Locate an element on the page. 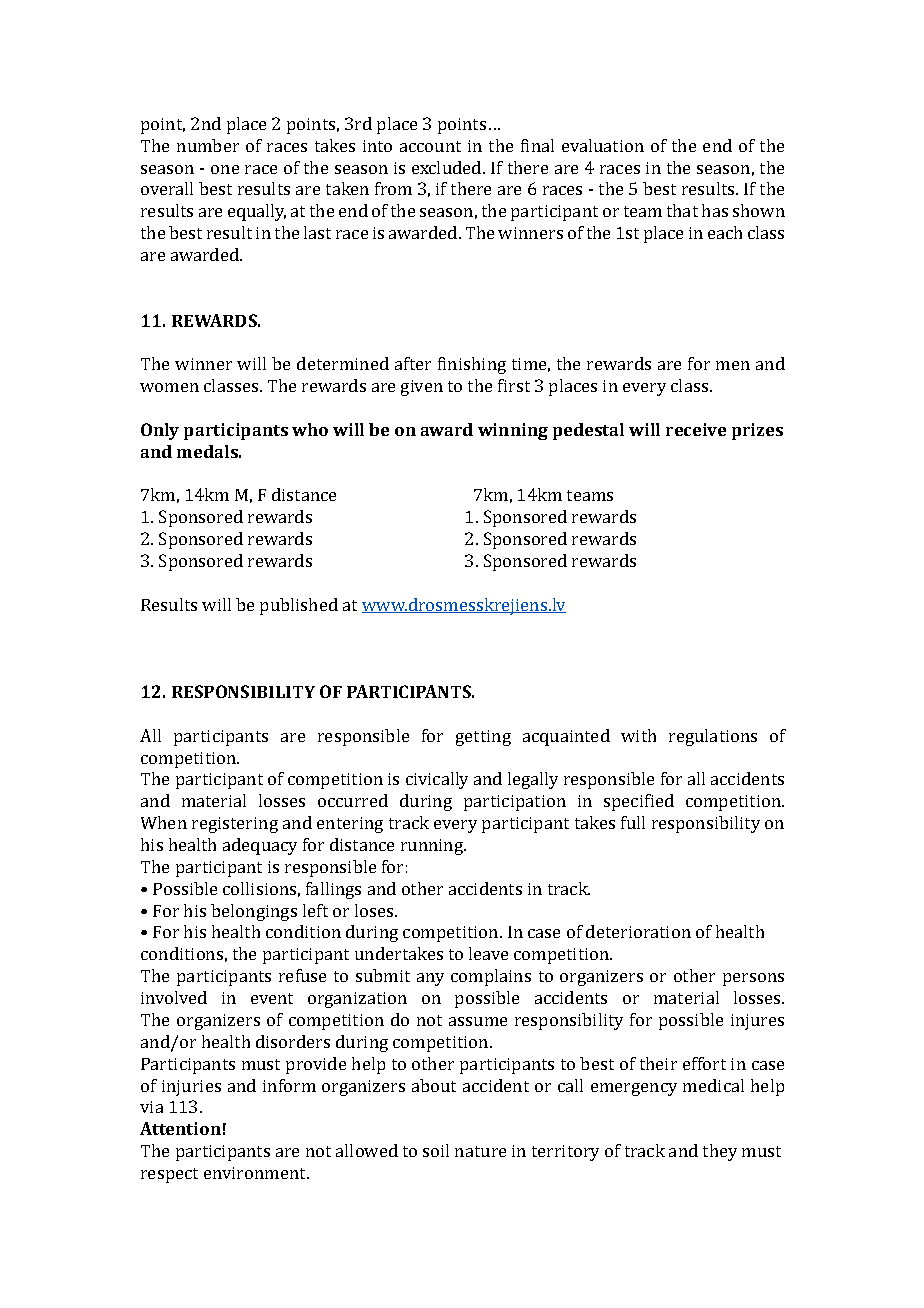 The image size is (924, 1308). one is located at coordinates (225, 169).
